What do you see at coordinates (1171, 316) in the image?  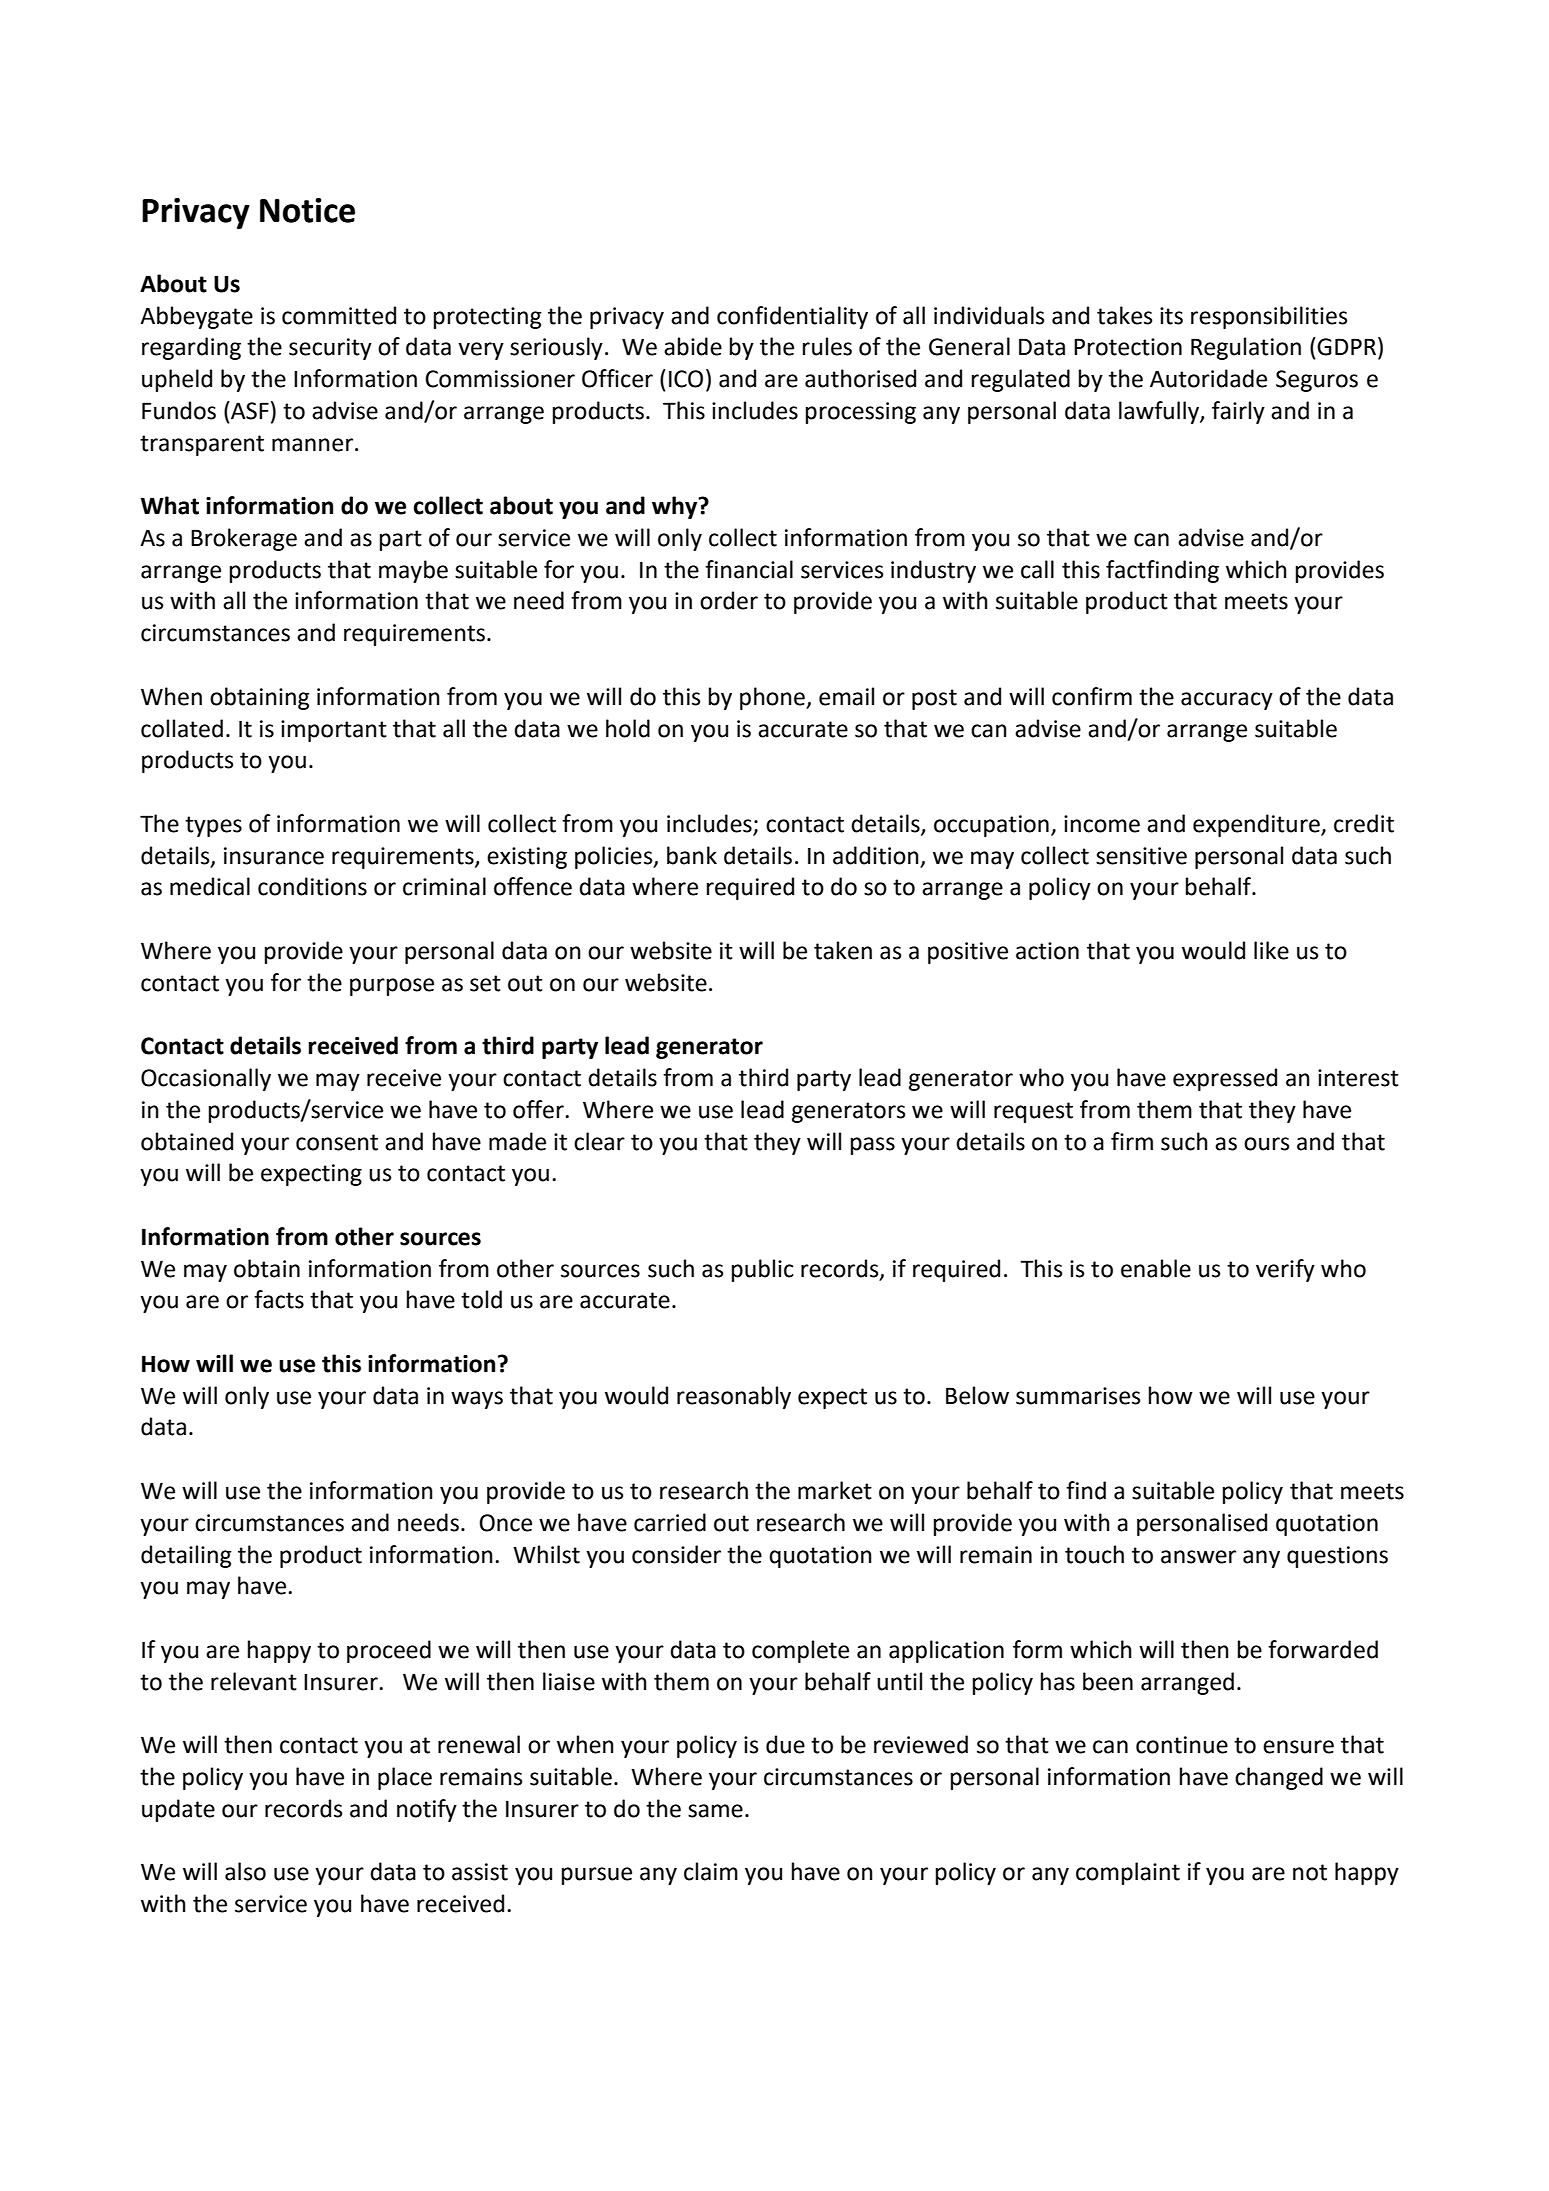 I see `its` at bounding box center [1171, 316].
